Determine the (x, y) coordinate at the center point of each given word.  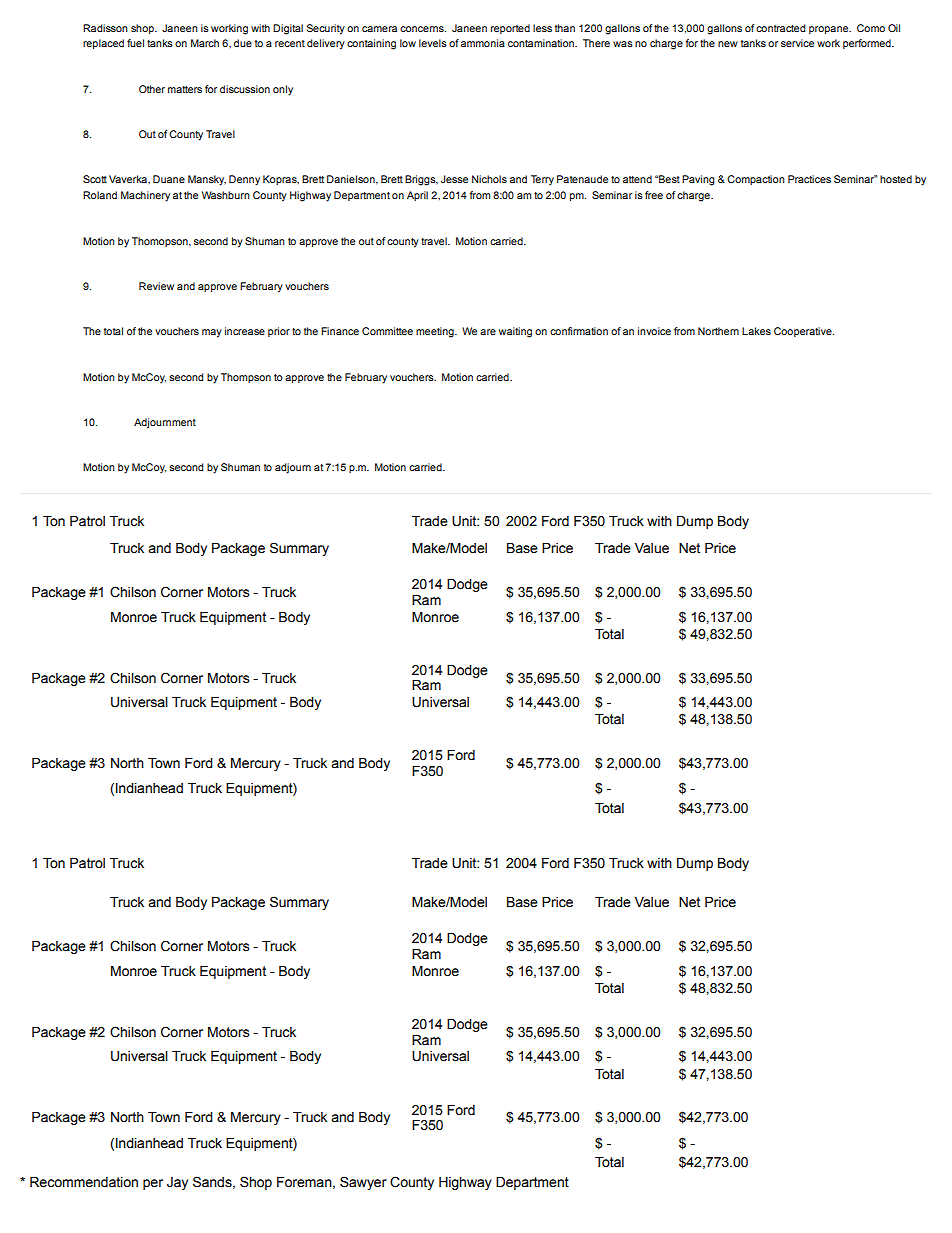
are (488, 332)
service (797, 43)
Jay (177, 1183)
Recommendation (84, 1182)
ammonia (483, 43)
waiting (515, 332)
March (205, 43)
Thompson (246, 378)
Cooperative (804, 332)
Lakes (756, 331)
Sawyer (363, 1183)
